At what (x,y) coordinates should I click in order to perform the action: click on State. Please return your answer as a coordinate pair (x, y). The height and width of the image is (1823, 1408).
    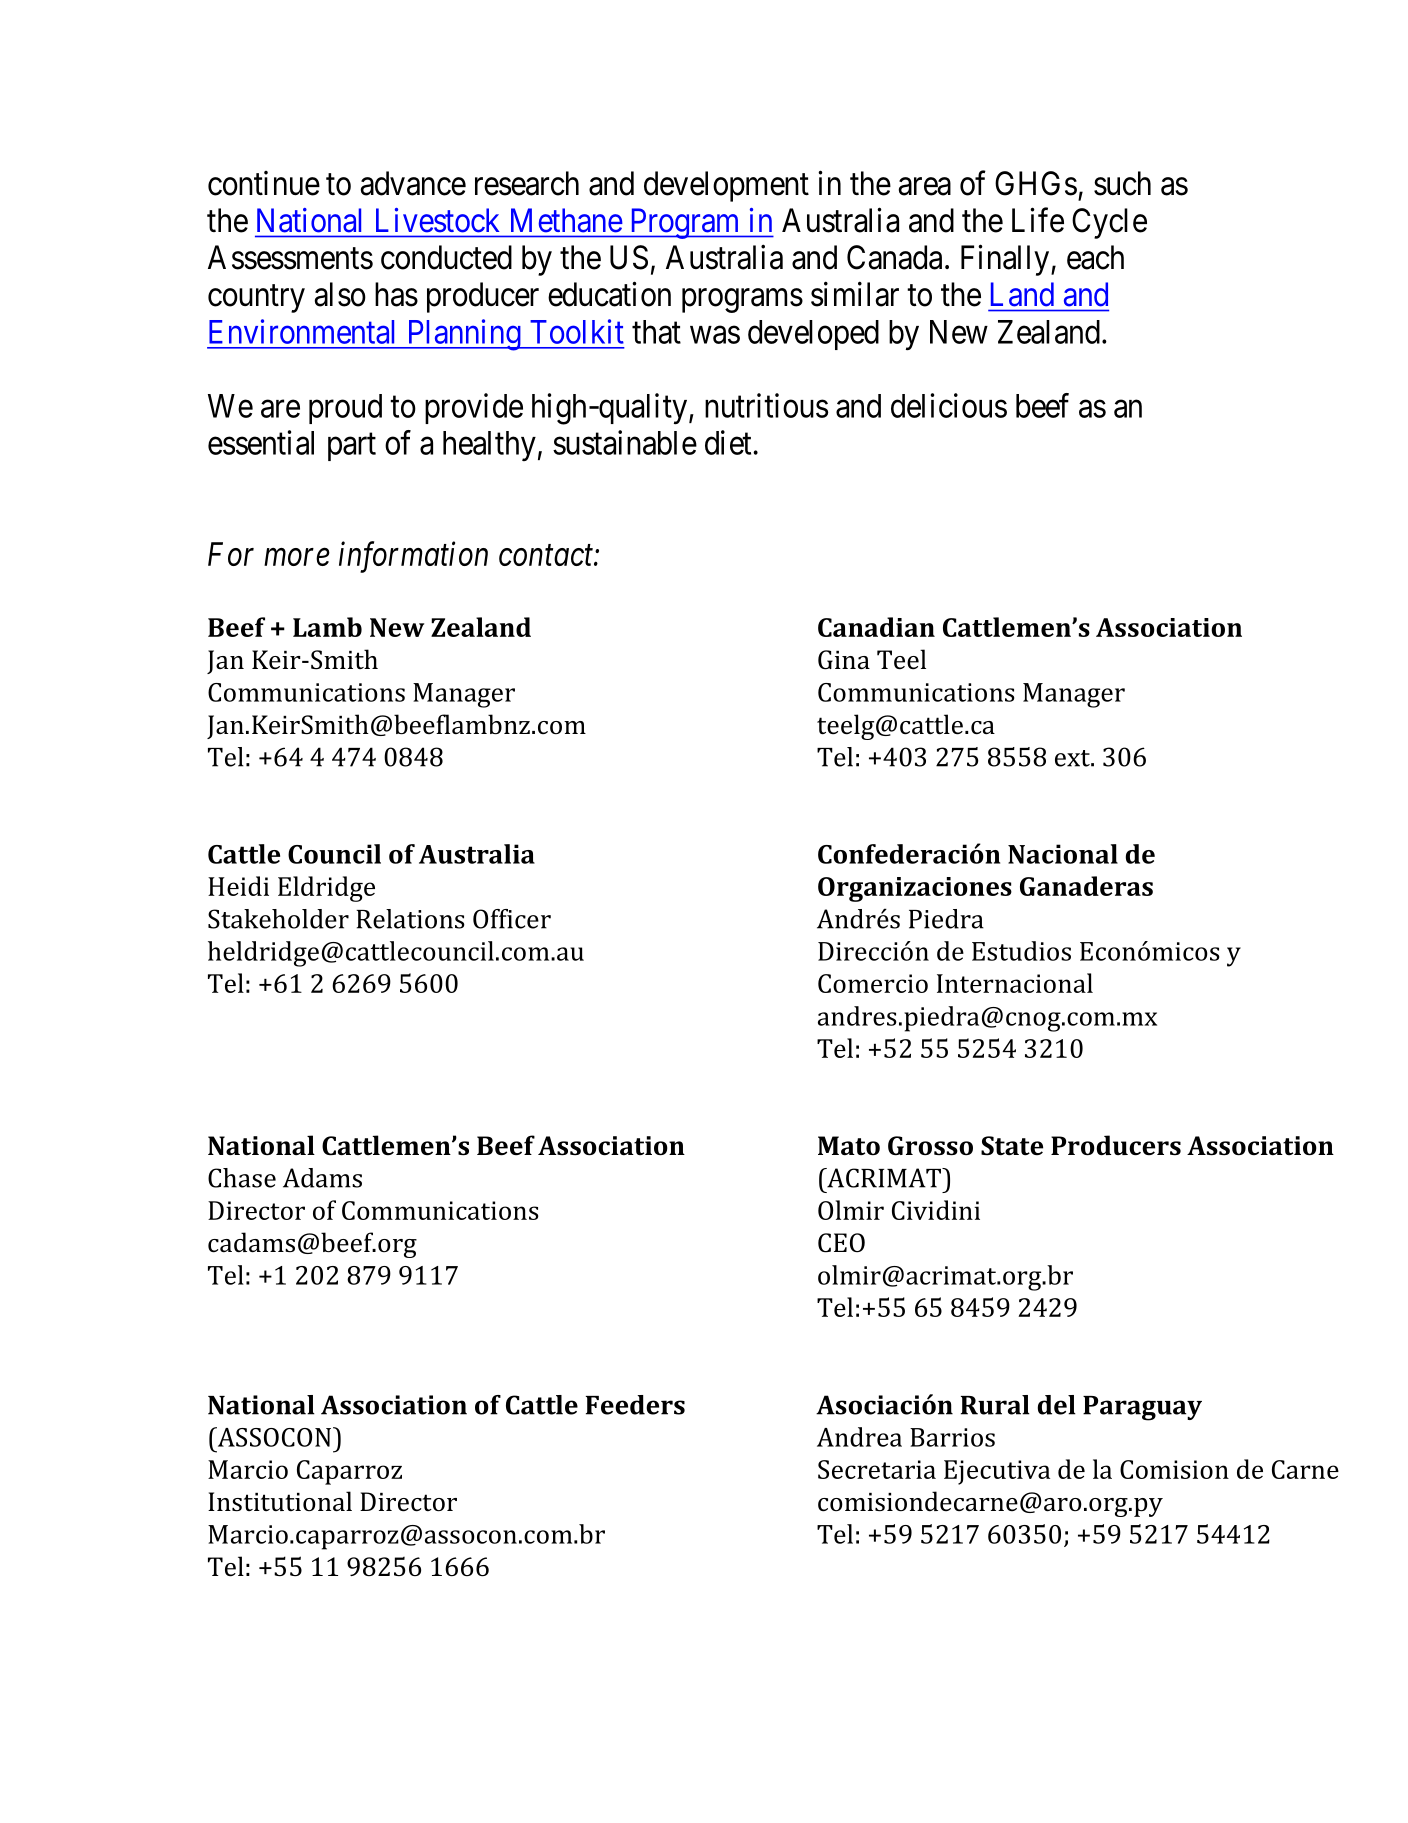
    Looking at the image, I should click on (1012, 1146).
